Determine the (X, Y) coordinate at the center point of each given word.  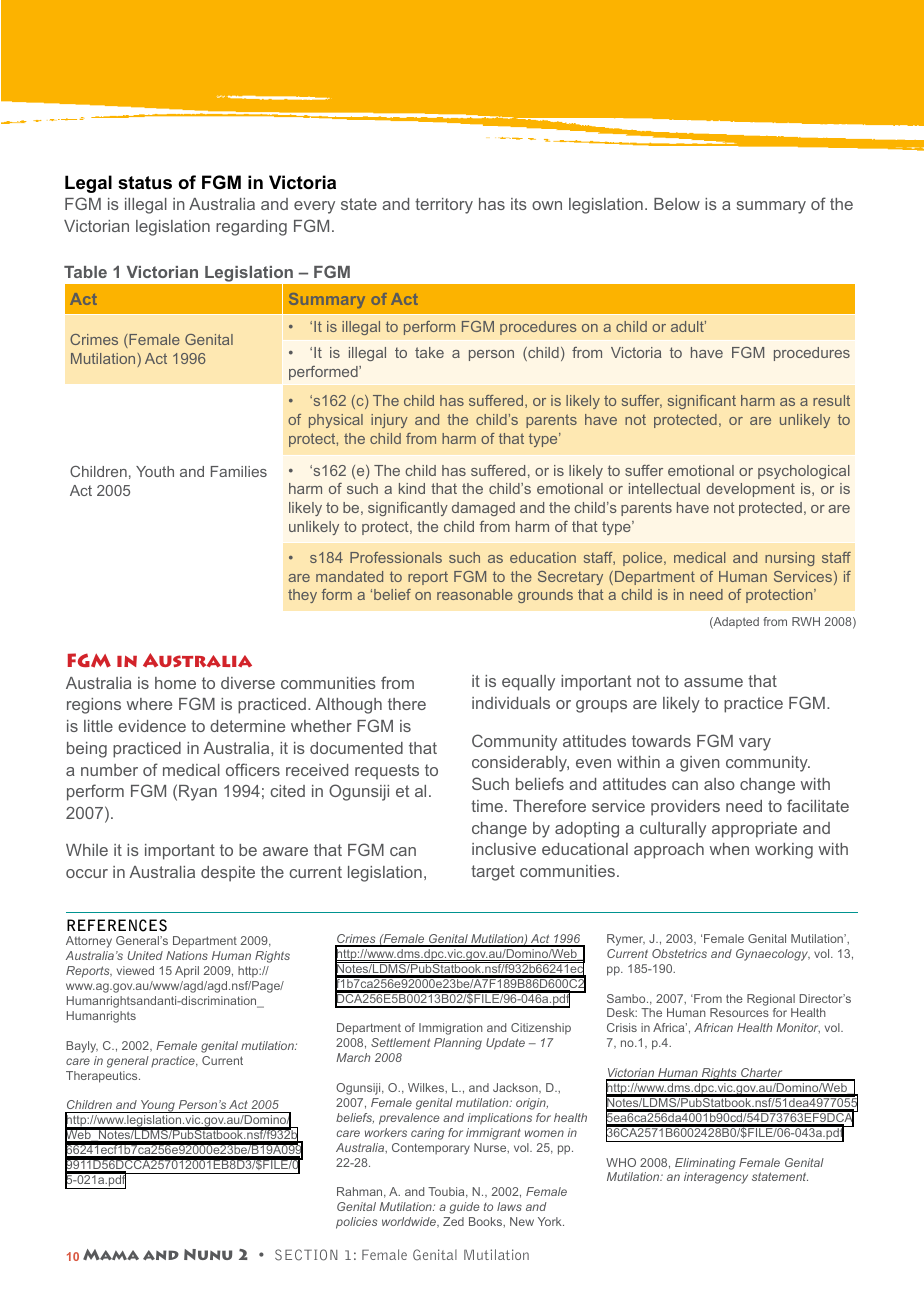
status (145, 183)
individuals (511, 703)
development (750, 490)
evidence (152, 726)
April (187, 972)
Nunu (208, 1254)
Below (677, 204)
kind (412, 488)
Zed (453, 1221)
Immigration (451, 1029)
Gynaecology (773, 955)
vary (755, 744)
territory (444, 206)
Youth (155, 471)
